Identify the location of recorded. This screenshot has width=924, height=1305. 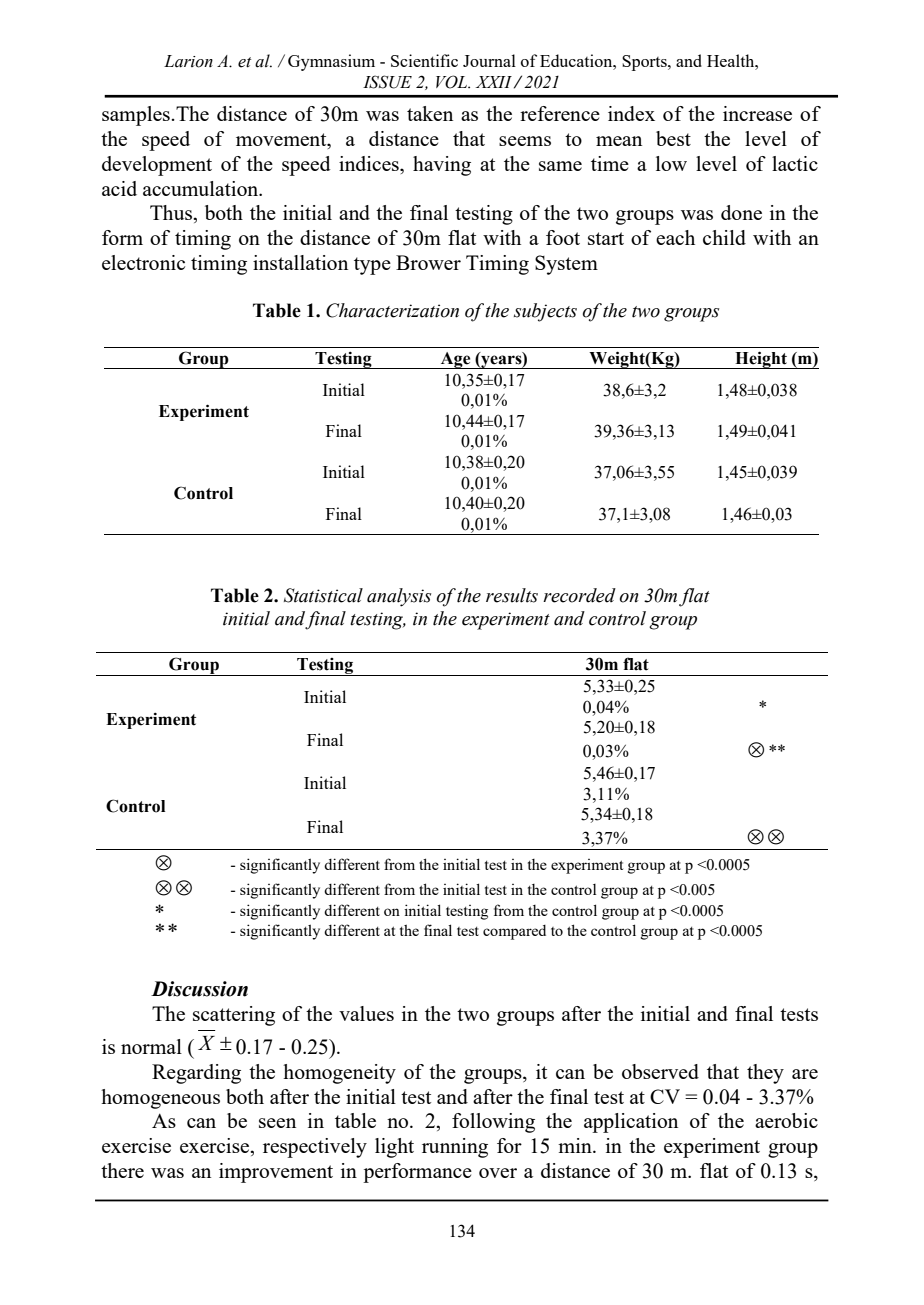
(579, 595).
